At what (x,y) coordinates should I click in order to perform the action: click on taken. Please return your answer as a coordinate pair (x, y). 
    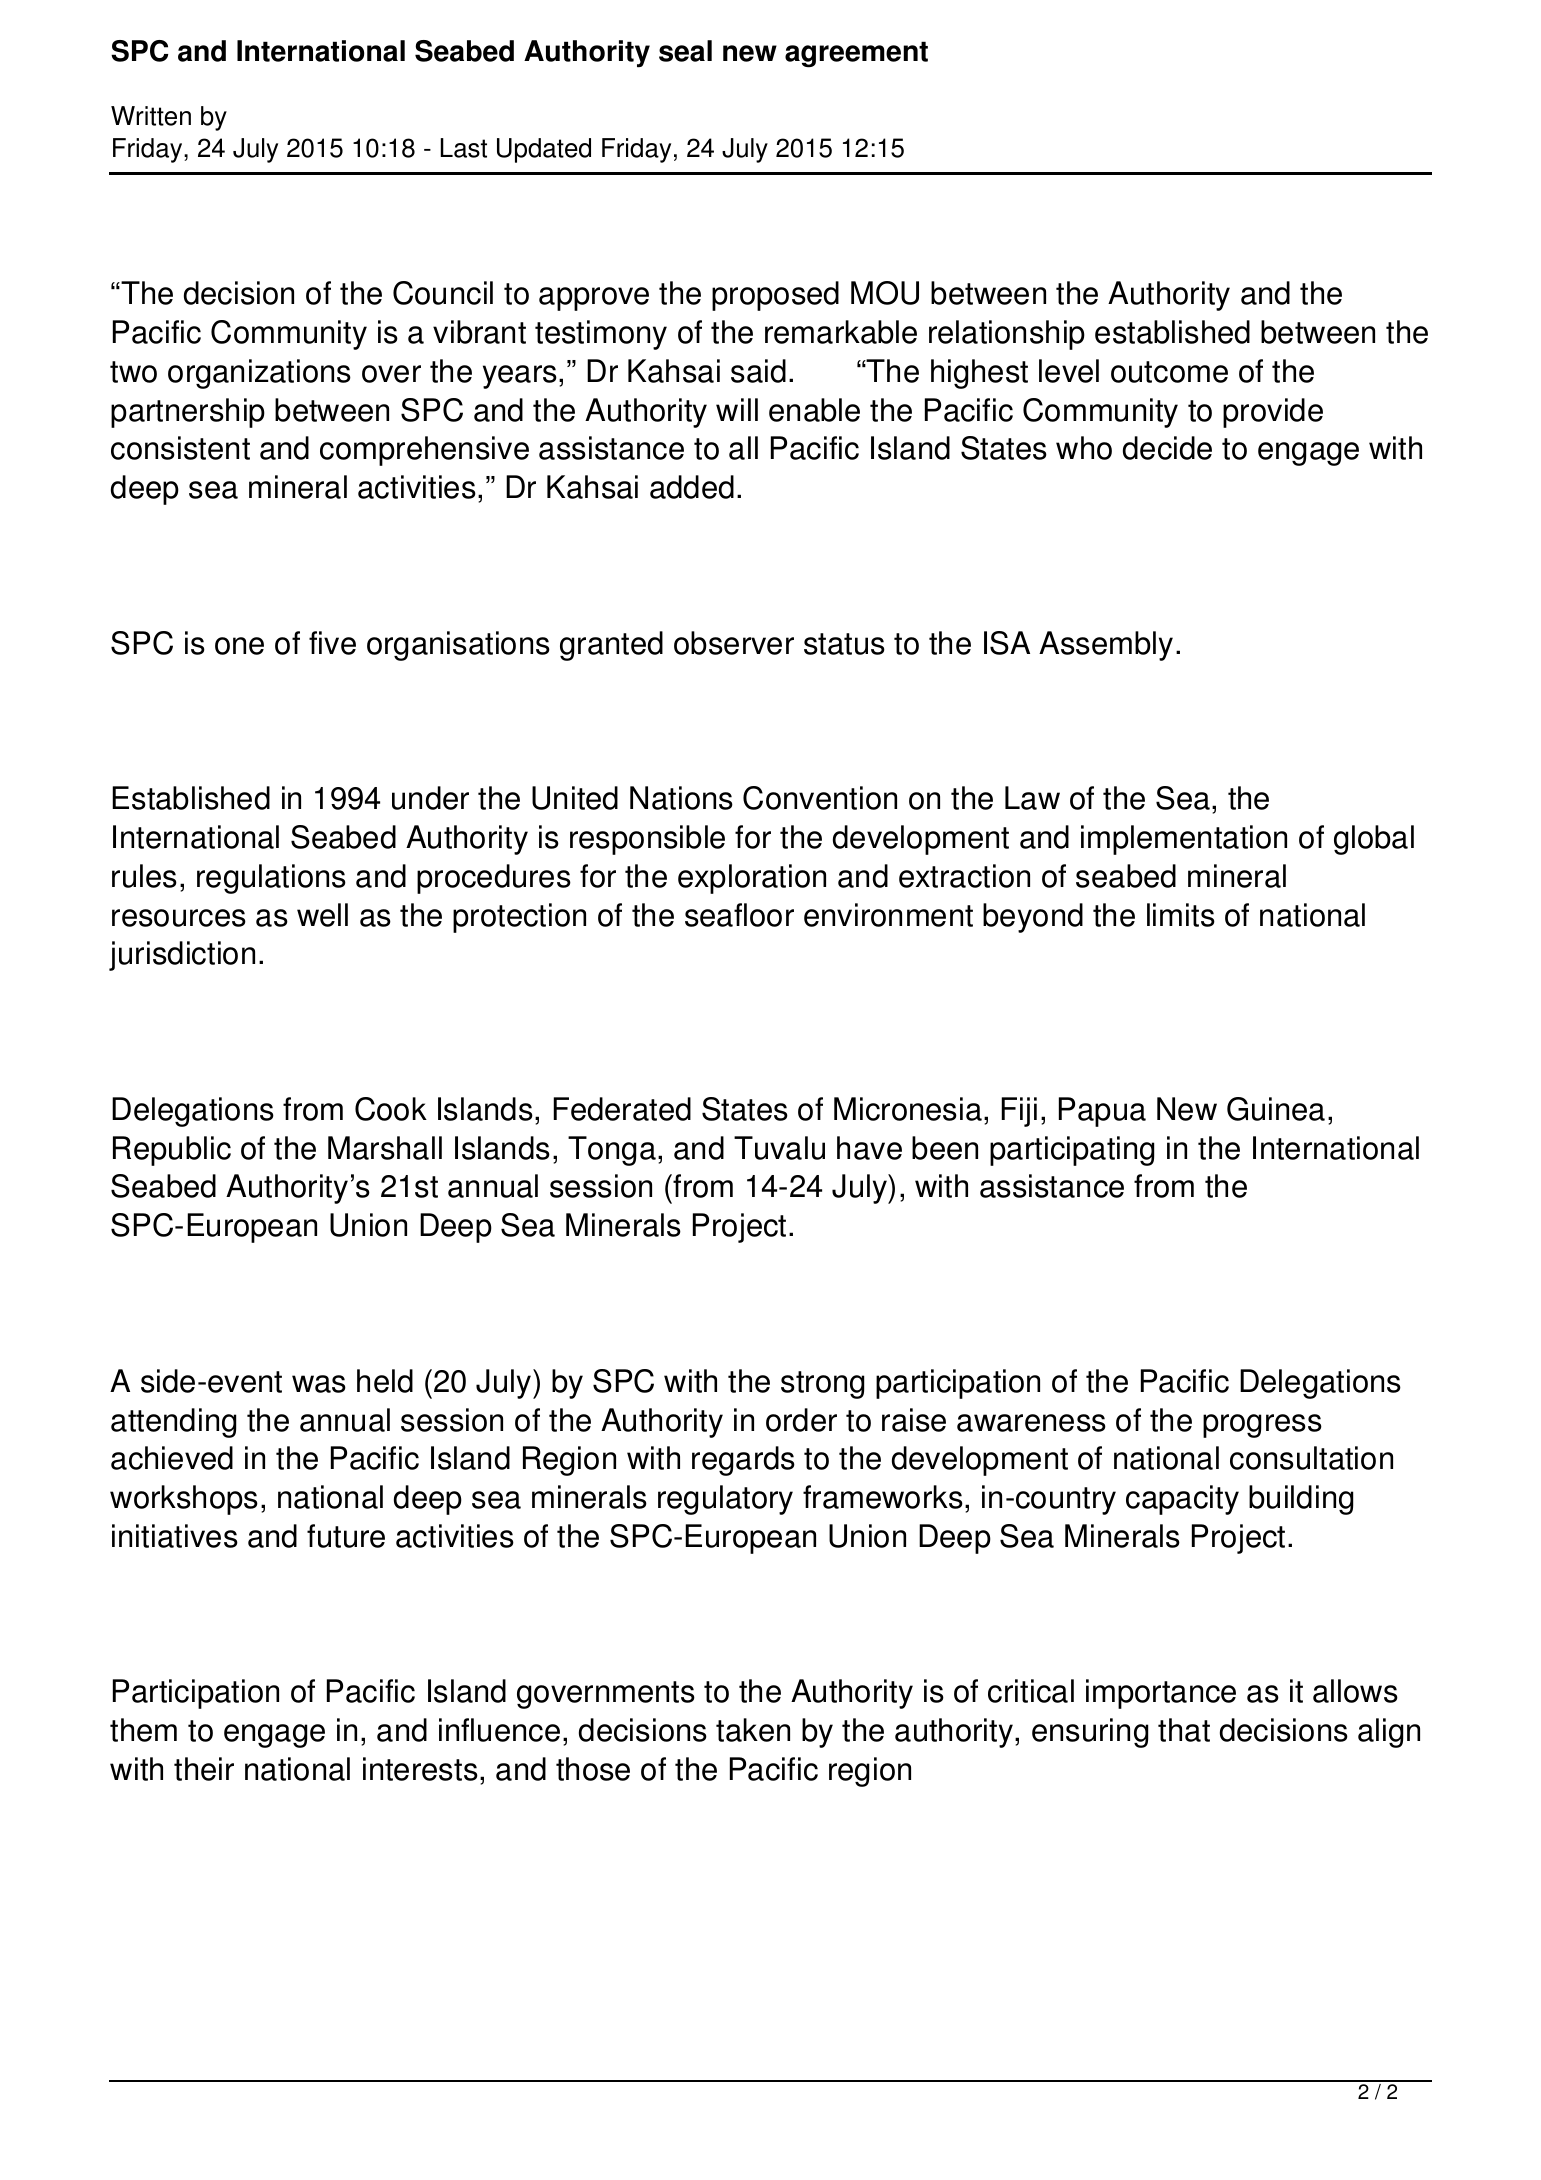
    Looking at the image, I should click on (753, 1730).
